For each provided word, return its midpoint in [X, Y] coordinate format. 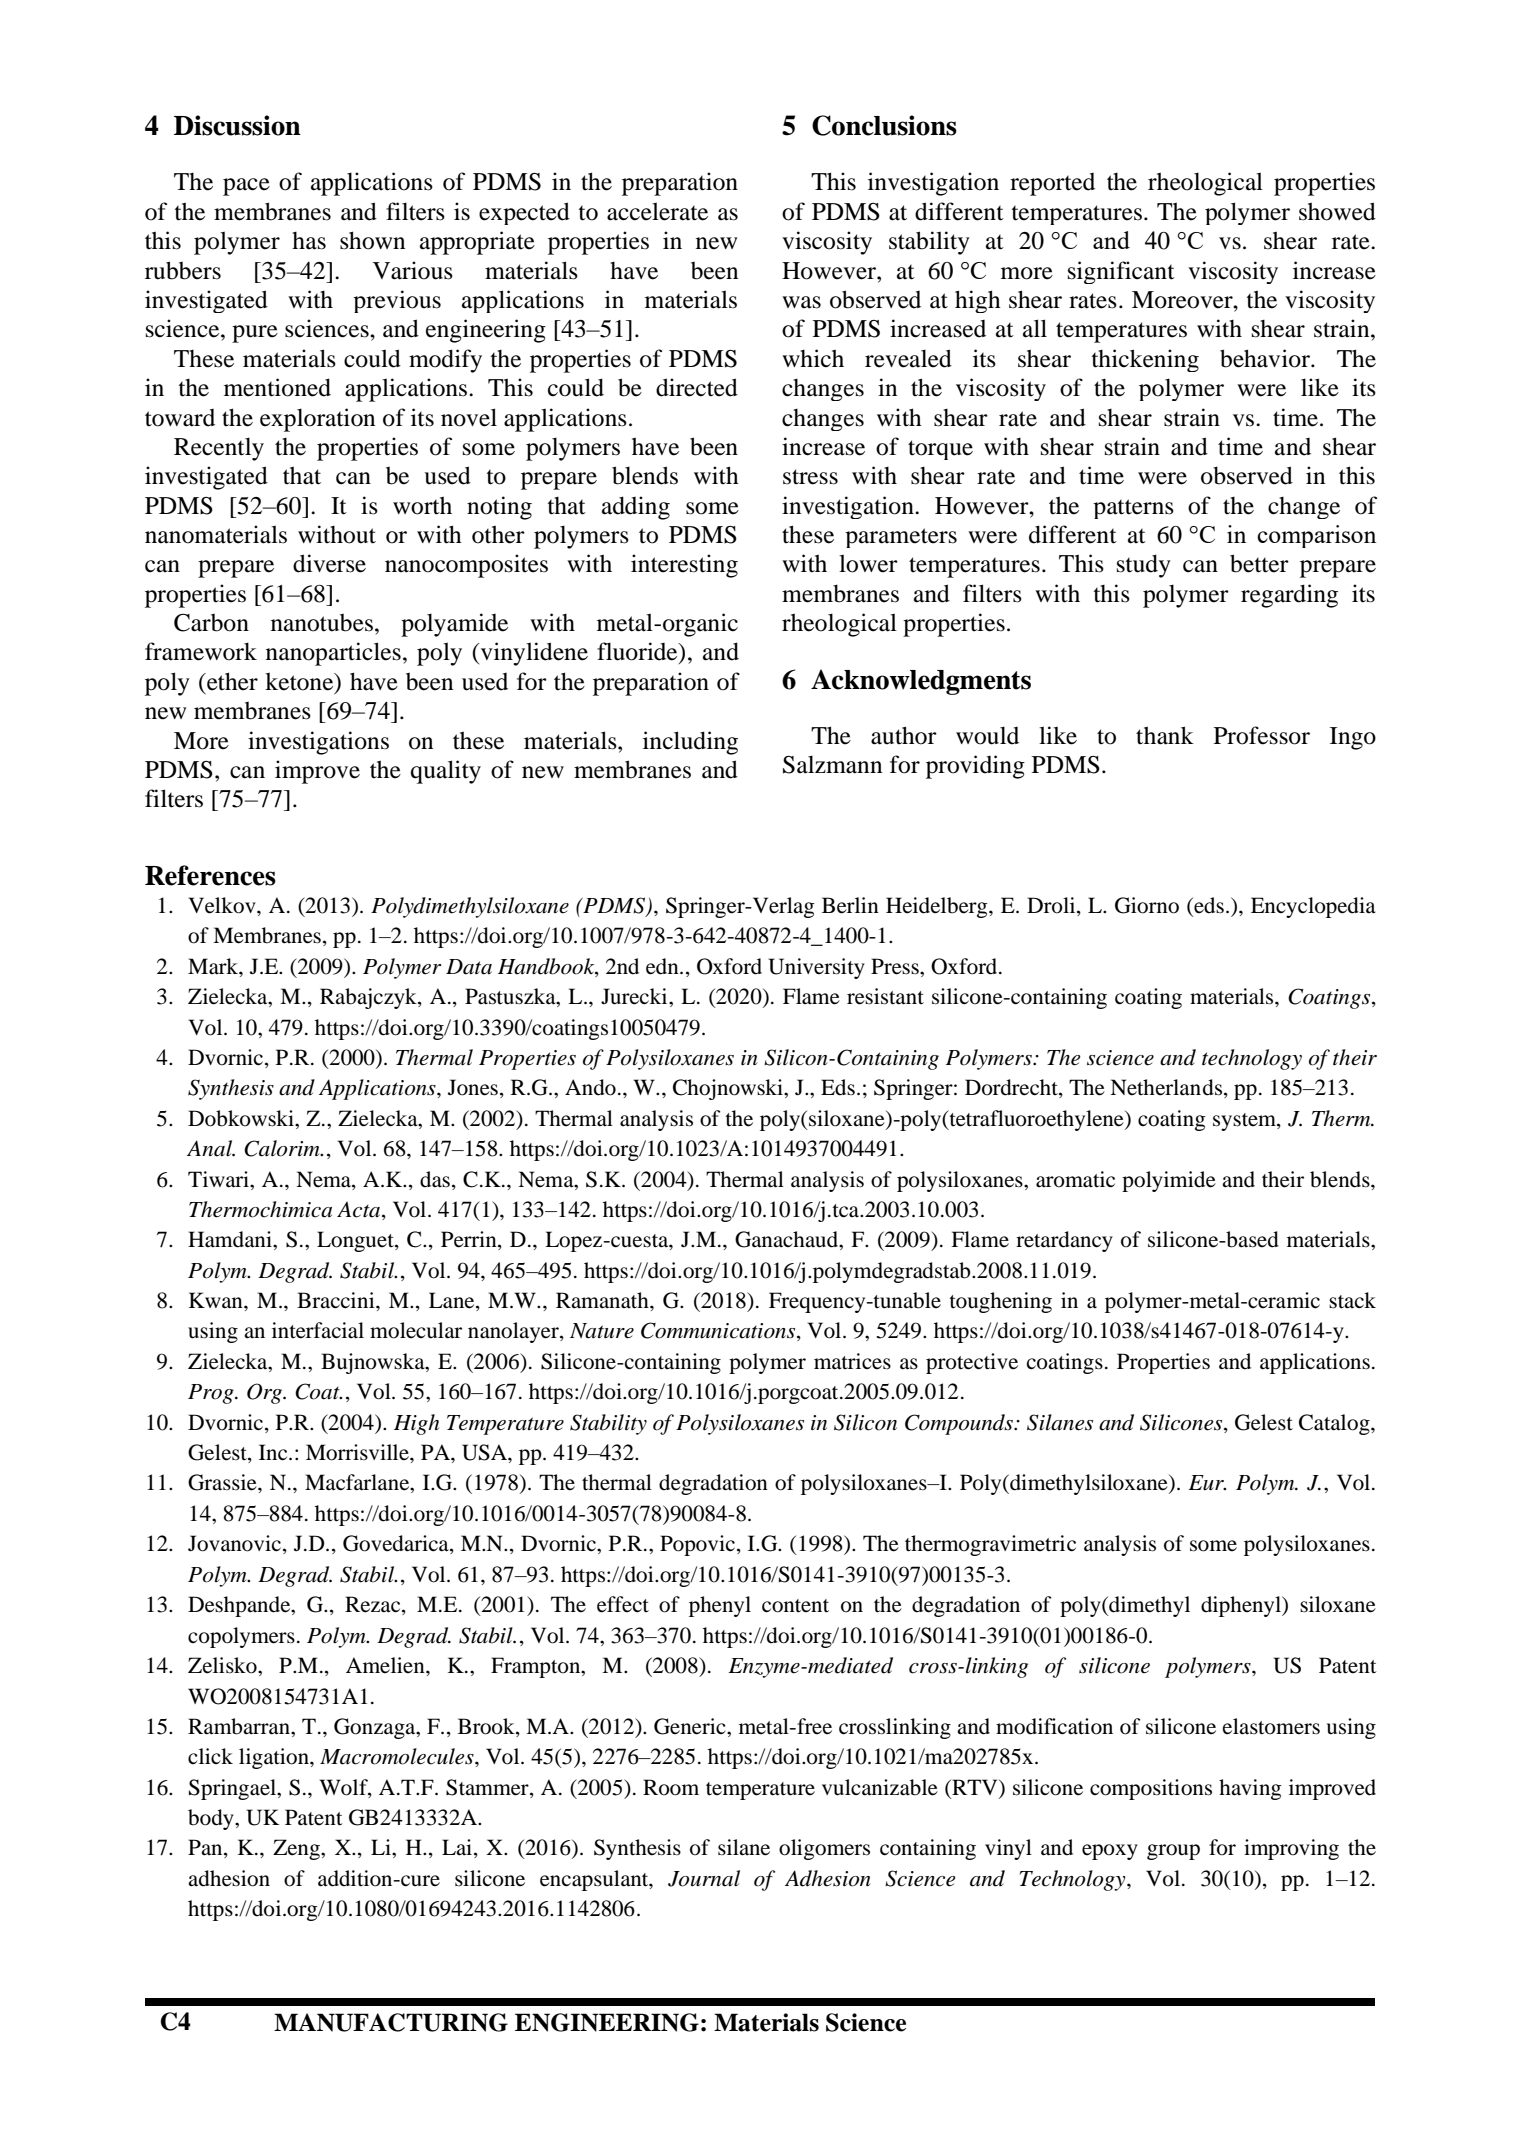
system [1245, 1122]
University [816, 968]
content [795, 1606]
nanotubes [322, 623]
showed [1337, 211]
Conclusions [884, 125]
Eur [1207, 1482]
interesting [684, 566]
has [309, 241]
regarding [1289, 596]
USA [485, 1452]
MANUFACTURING [391, 2022]
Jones [473, 1087]
